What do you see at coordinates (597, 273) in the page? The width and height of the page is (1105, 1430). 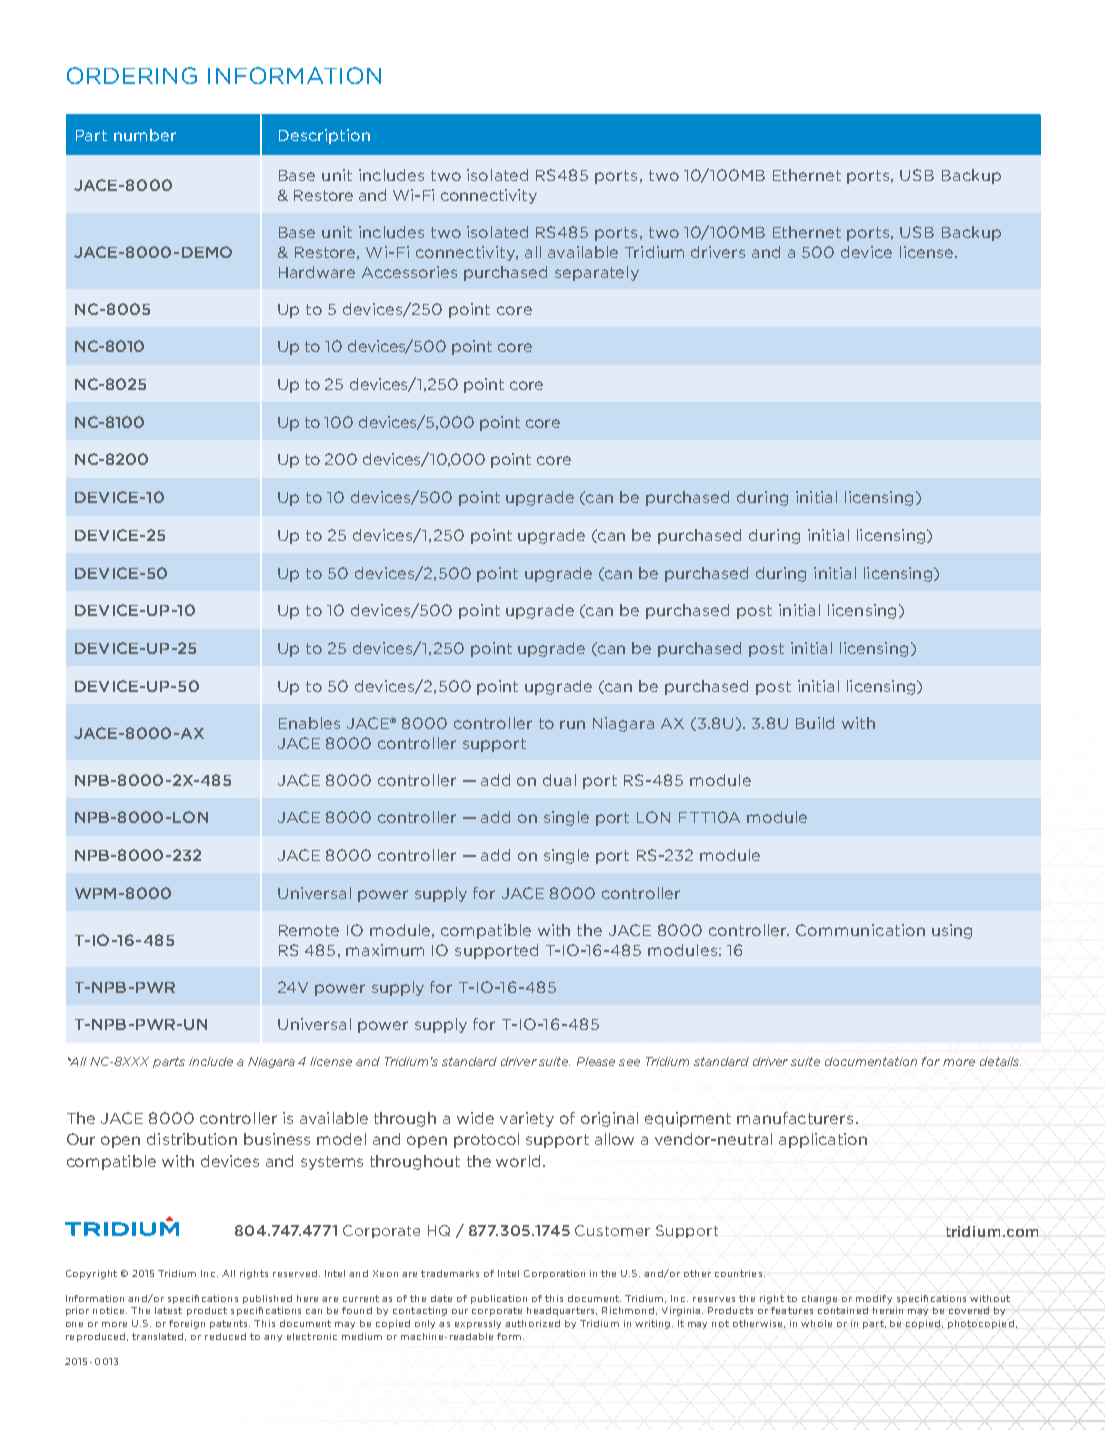 I see `separately` at bounding box center [597, 273].
